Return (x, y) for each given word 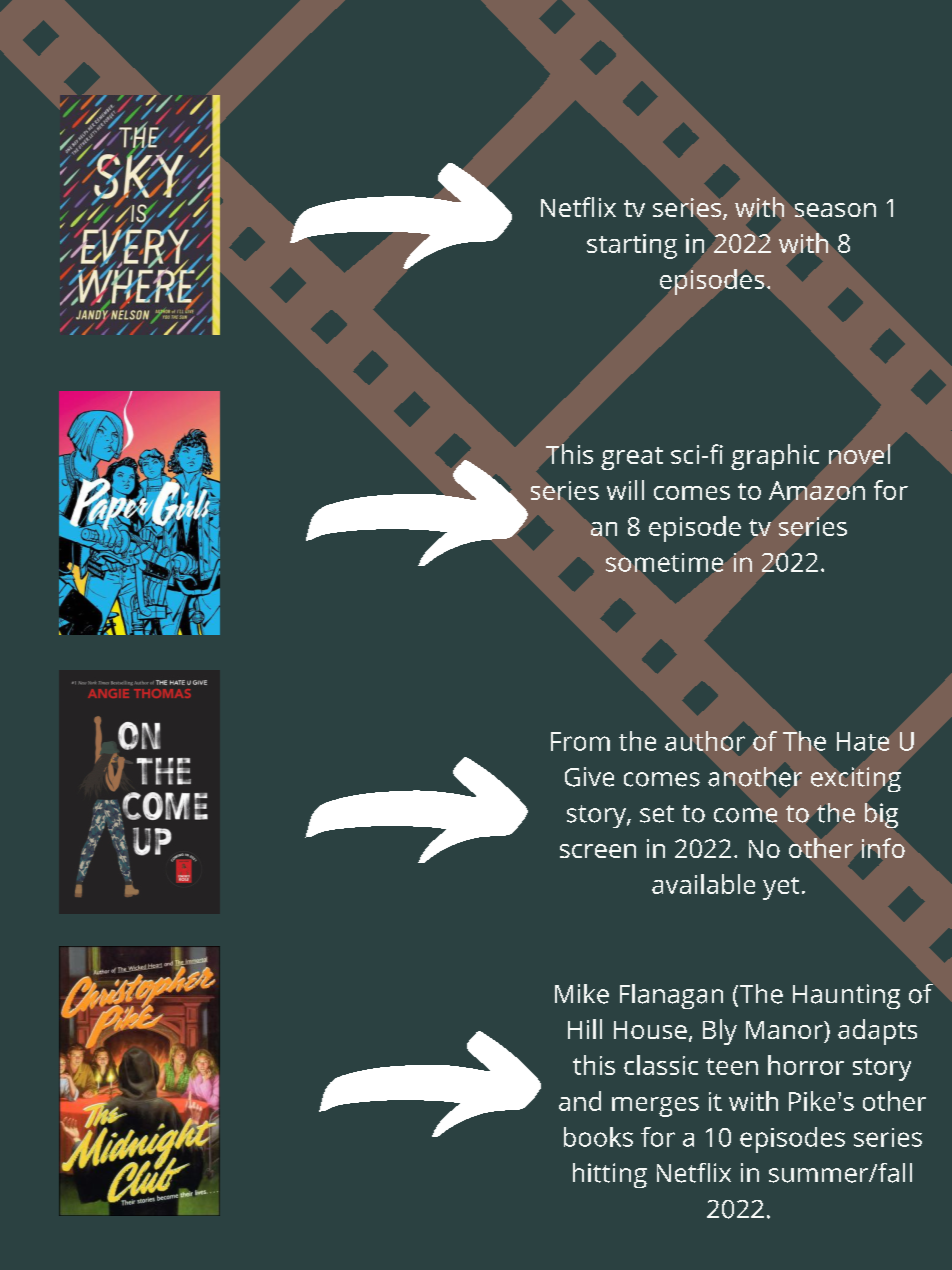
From (580, 741)
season (835, 210)
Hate (863, 741)
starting (632, 246)
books (598, 1137)
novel (859, 454)
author (705, 741)
